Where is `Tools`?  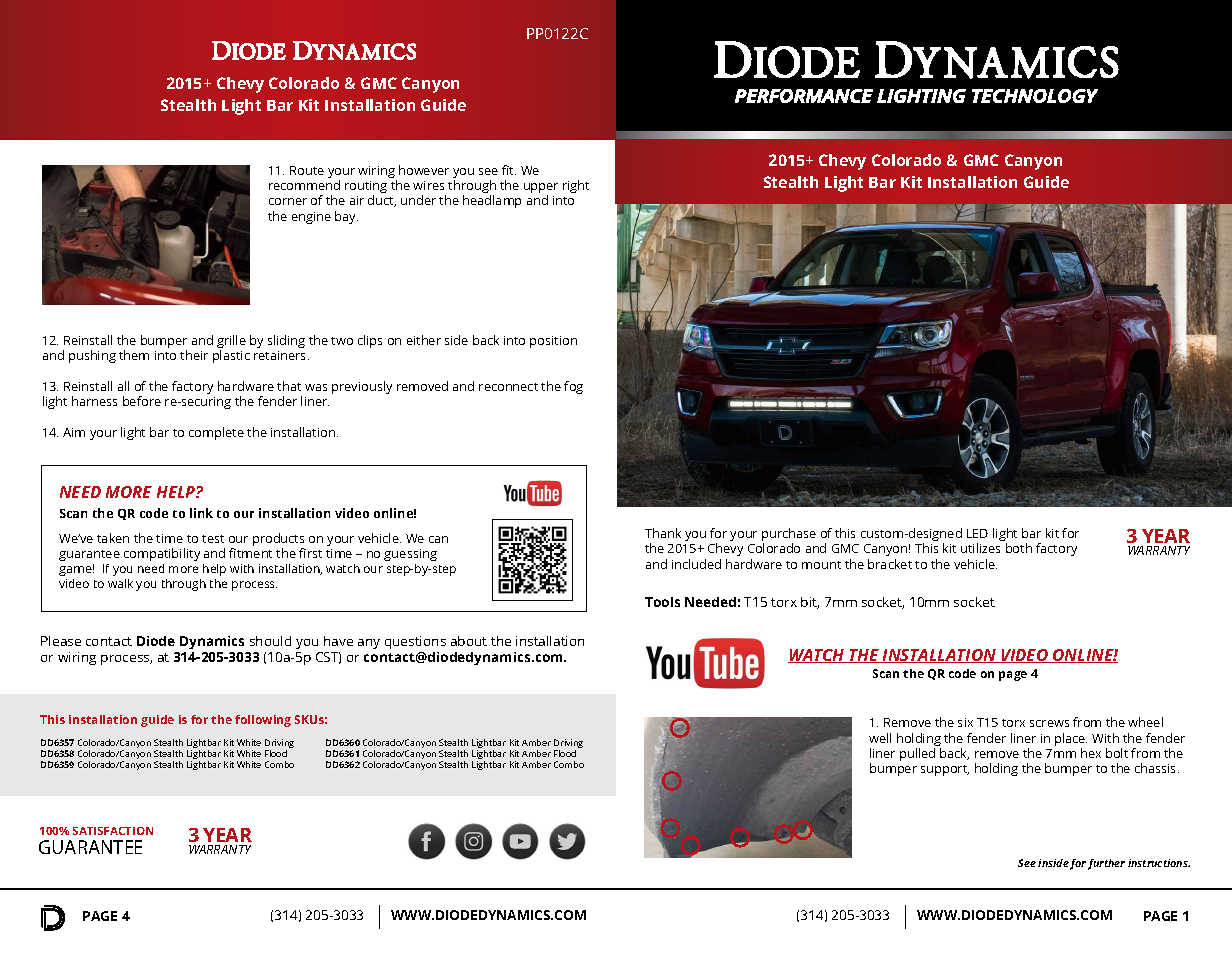
Tools is located at coordinates (662, 602).
